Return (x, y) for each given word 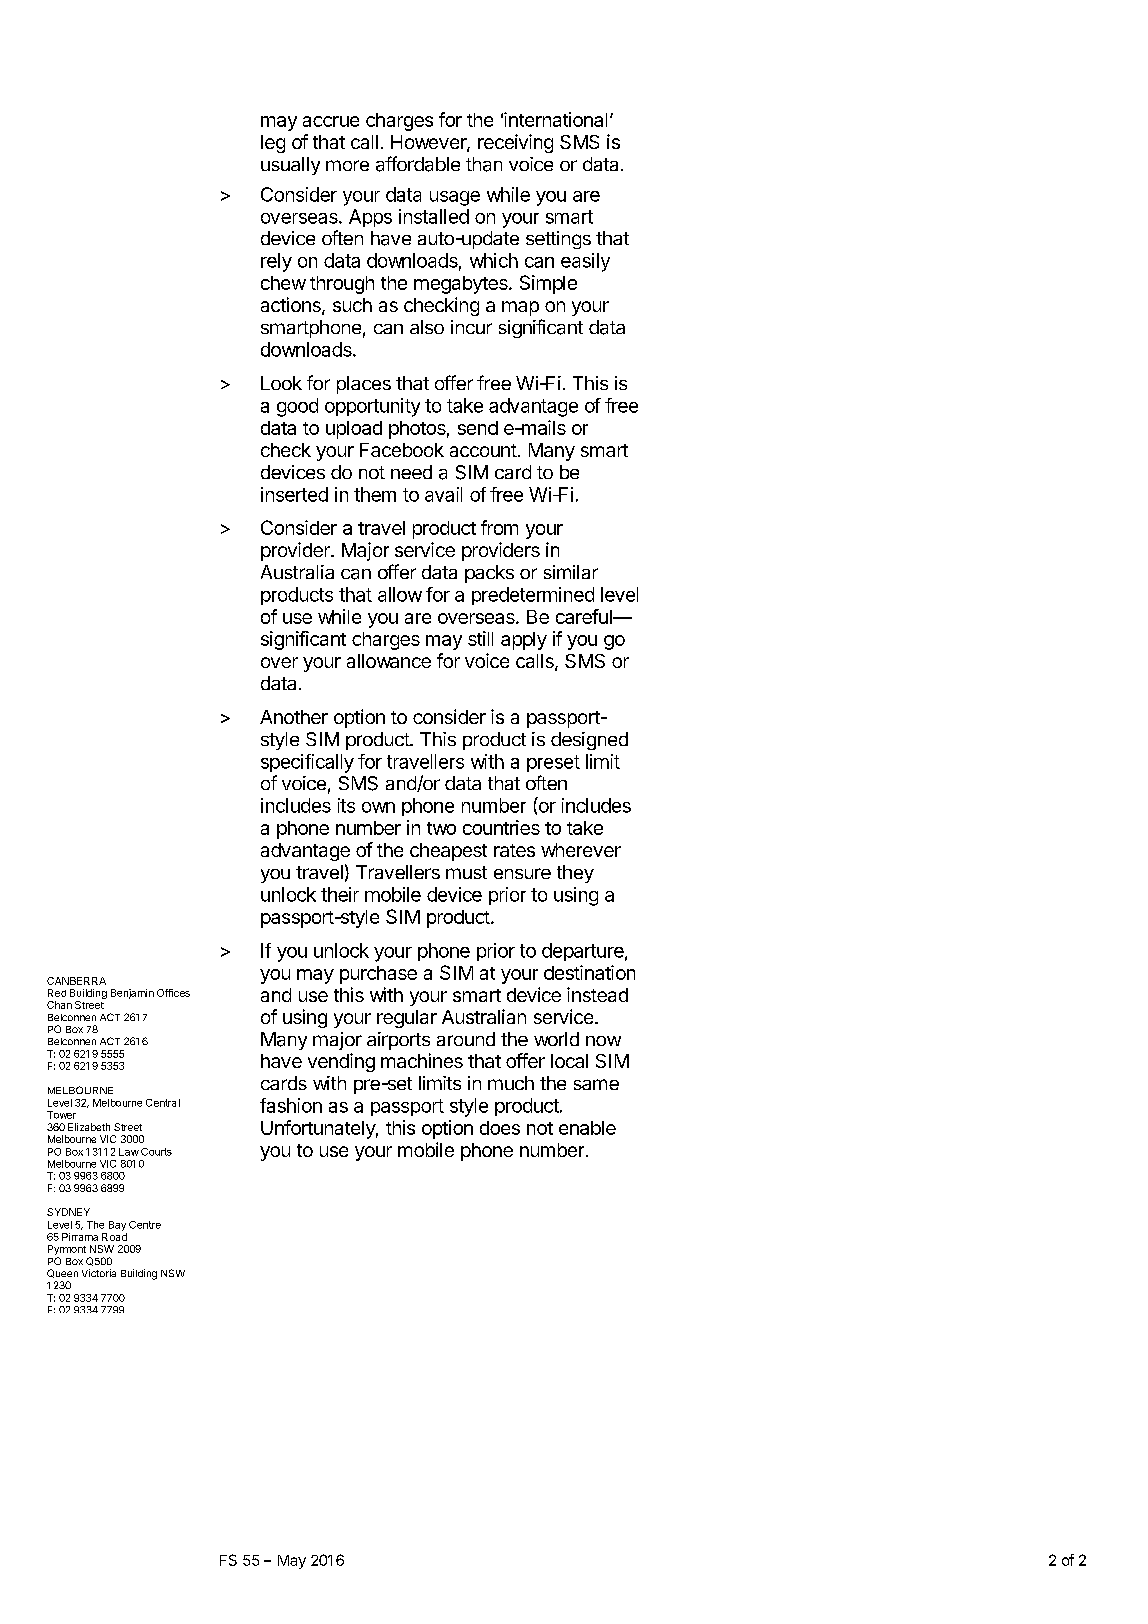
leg (273, 144)
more (347, 165)
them (375, 494)
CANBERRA (76, 981)
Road (114, 1237)
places (364, 385)
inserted (294, 494)
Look (281, 383)
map (520, 308)
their (340, 894)
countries (501, 827)
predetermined (533, 596)
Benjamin (132, 994)
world (556, 1039)
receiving (515, 143)
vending (341, 1062)
